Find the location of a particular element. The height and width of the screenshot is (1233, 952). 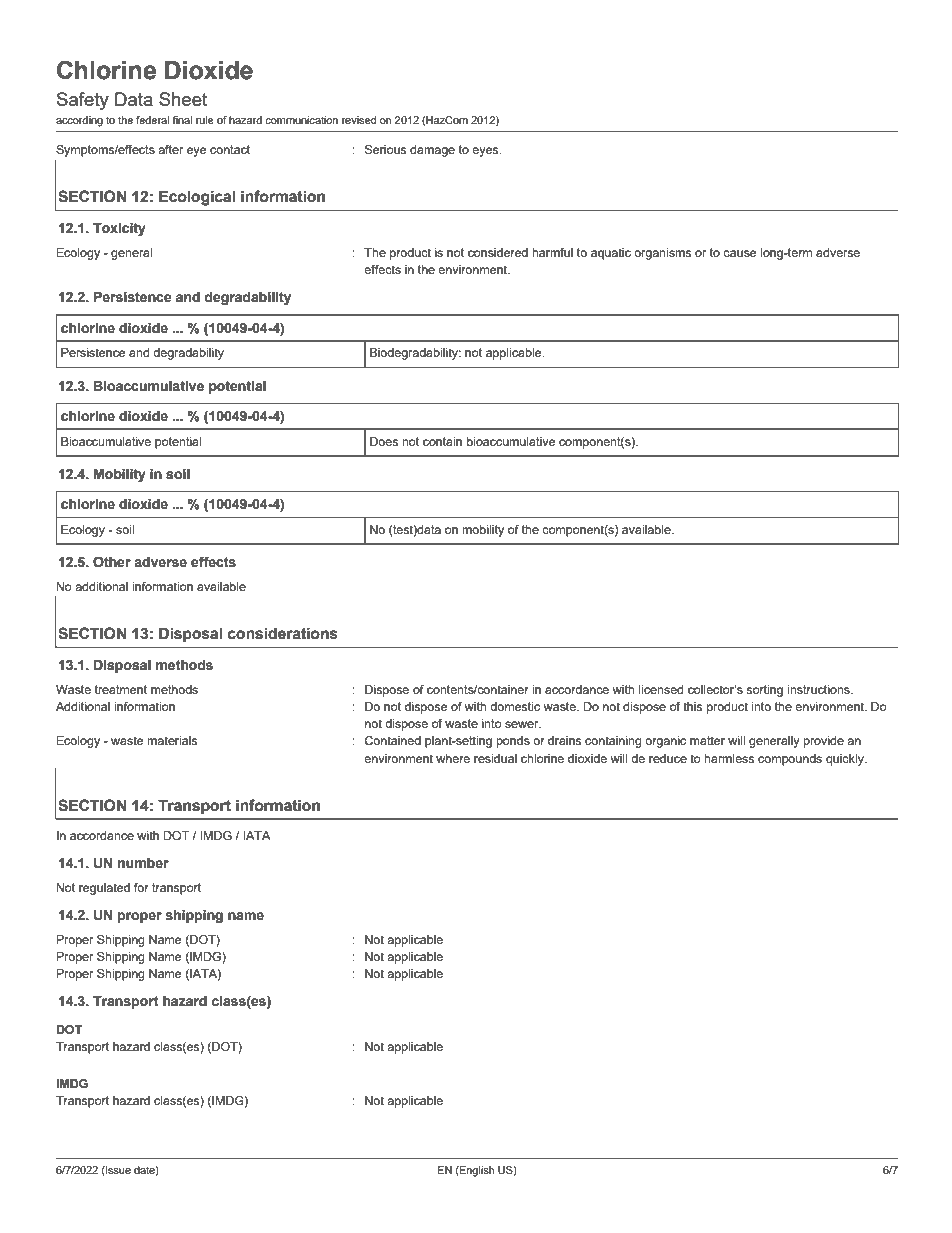

cause is located at coordinates (739, 253).
